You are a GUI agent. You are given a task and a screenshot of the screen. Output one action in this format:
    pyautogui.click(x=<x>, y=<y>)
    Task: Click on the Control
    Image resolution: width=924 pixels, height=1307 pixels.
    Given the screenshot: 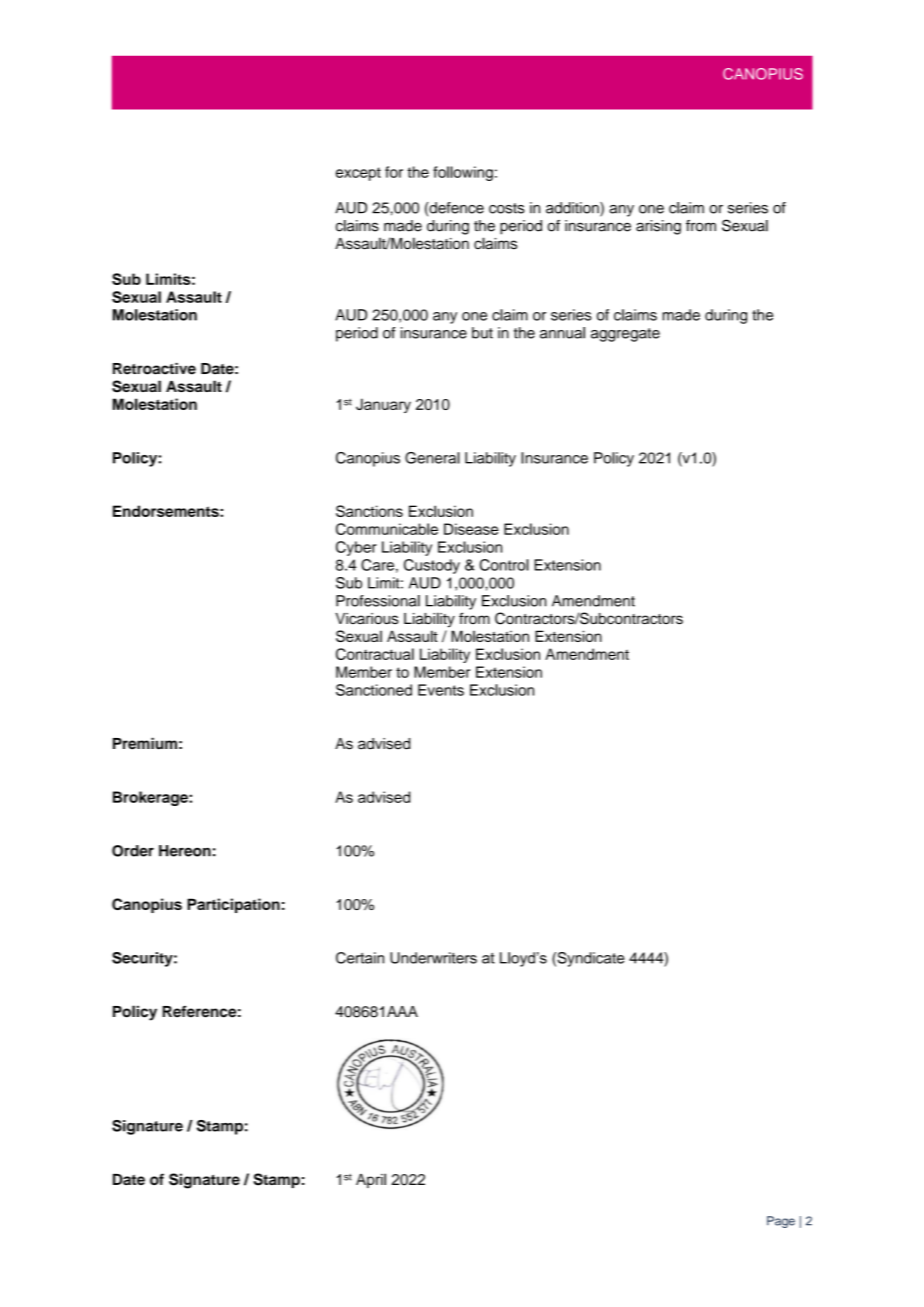 What is the action you would take?
    pyautogui.click(x=504, y=565)
